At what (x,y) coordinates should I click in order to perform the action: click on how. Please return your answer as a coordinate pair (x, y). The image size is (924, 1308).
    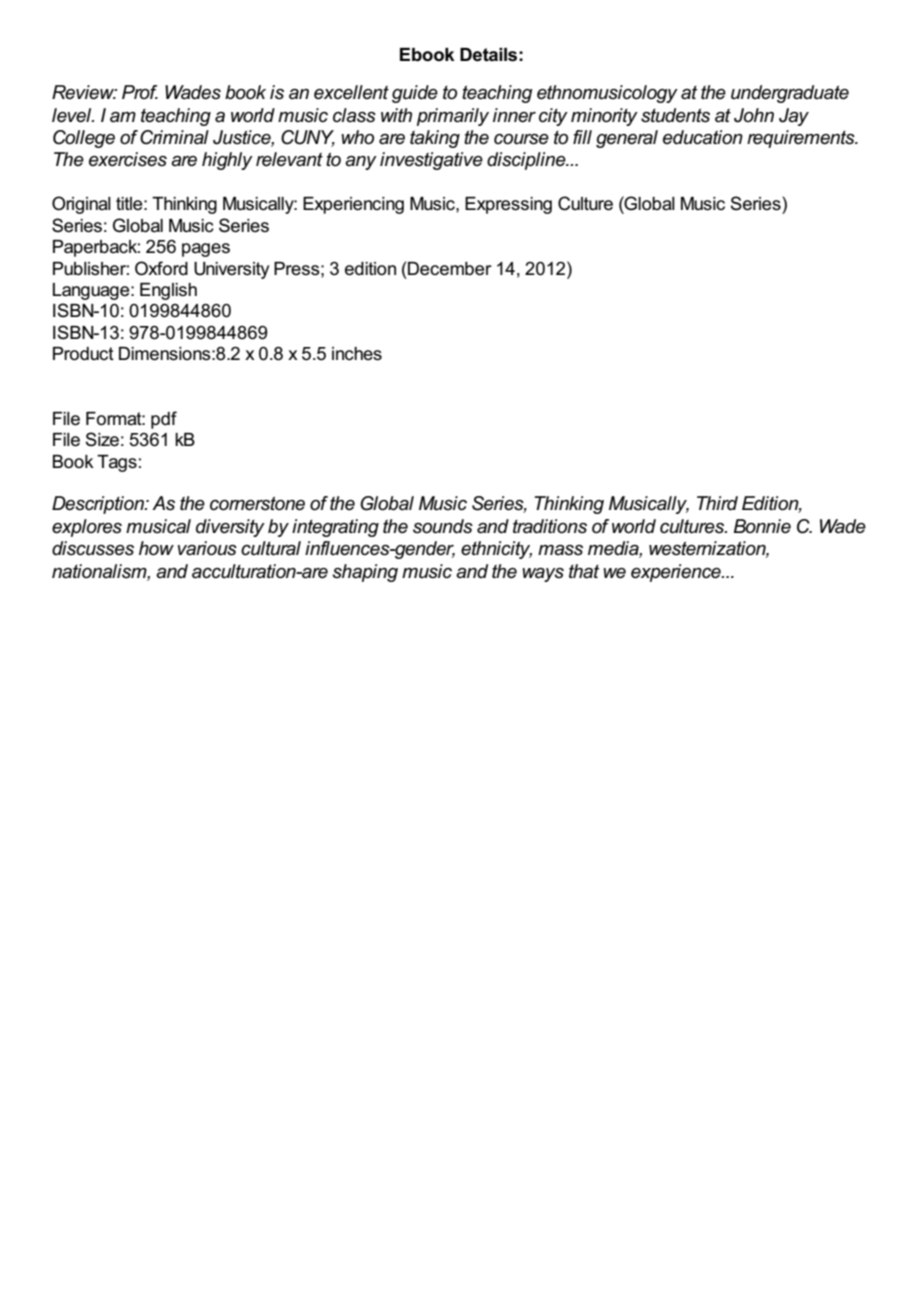
    Looking at the image, I should click on (156, 548).
